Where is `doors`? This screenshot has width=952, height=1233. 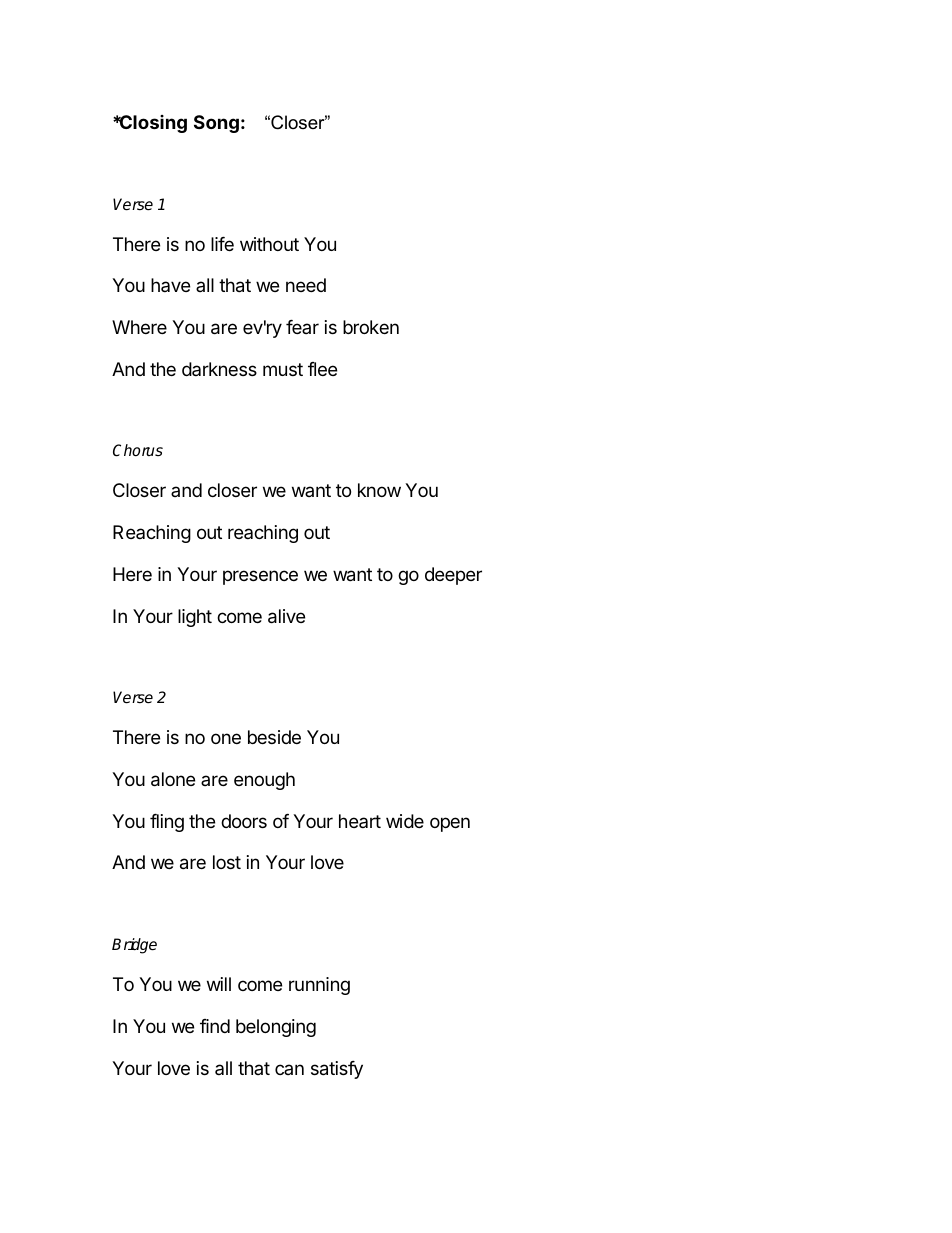 doors is located at coordinates (244, 821).
